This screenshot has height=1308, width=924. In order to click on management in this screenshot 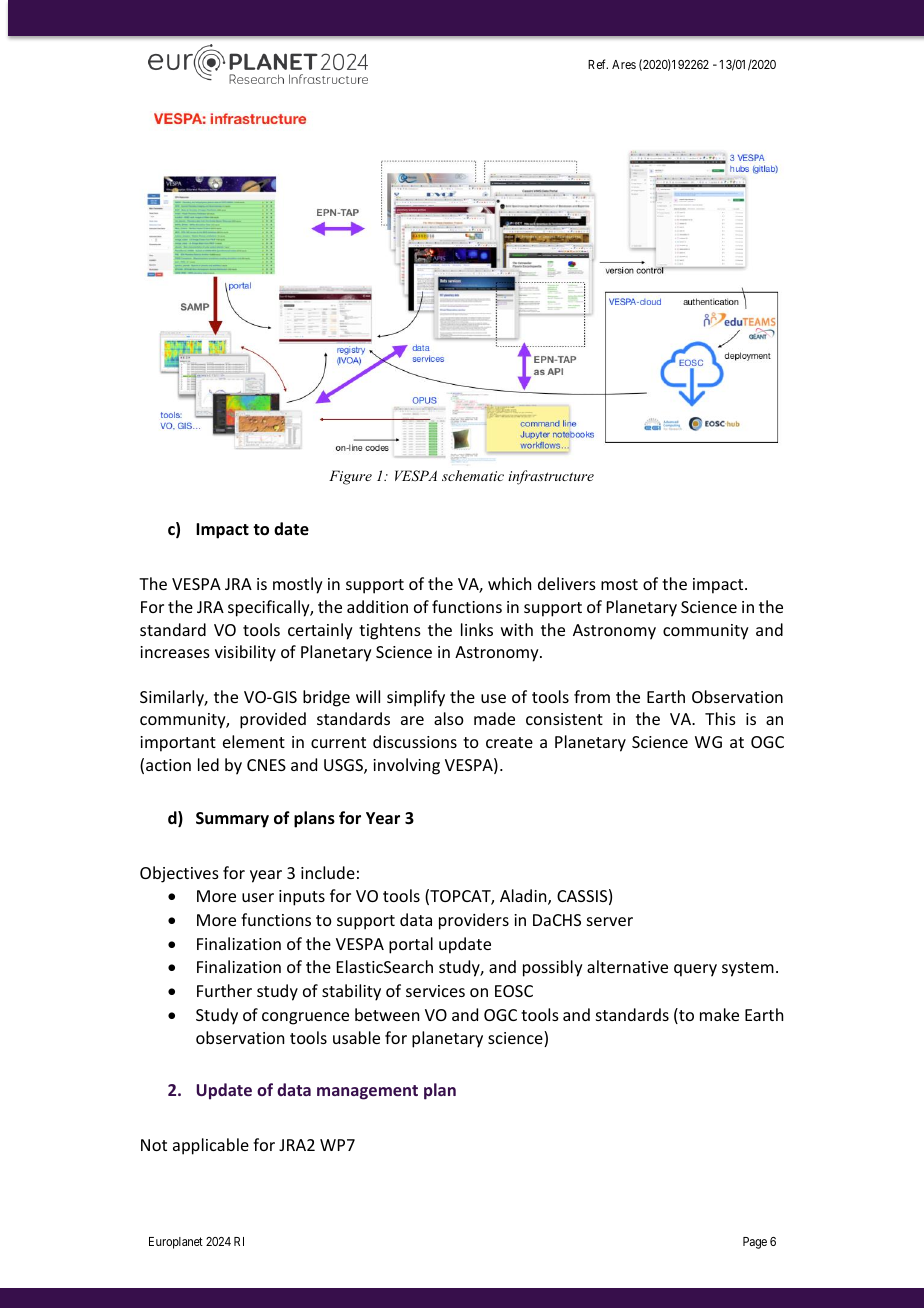, I will do `click(367, 1092)`.
